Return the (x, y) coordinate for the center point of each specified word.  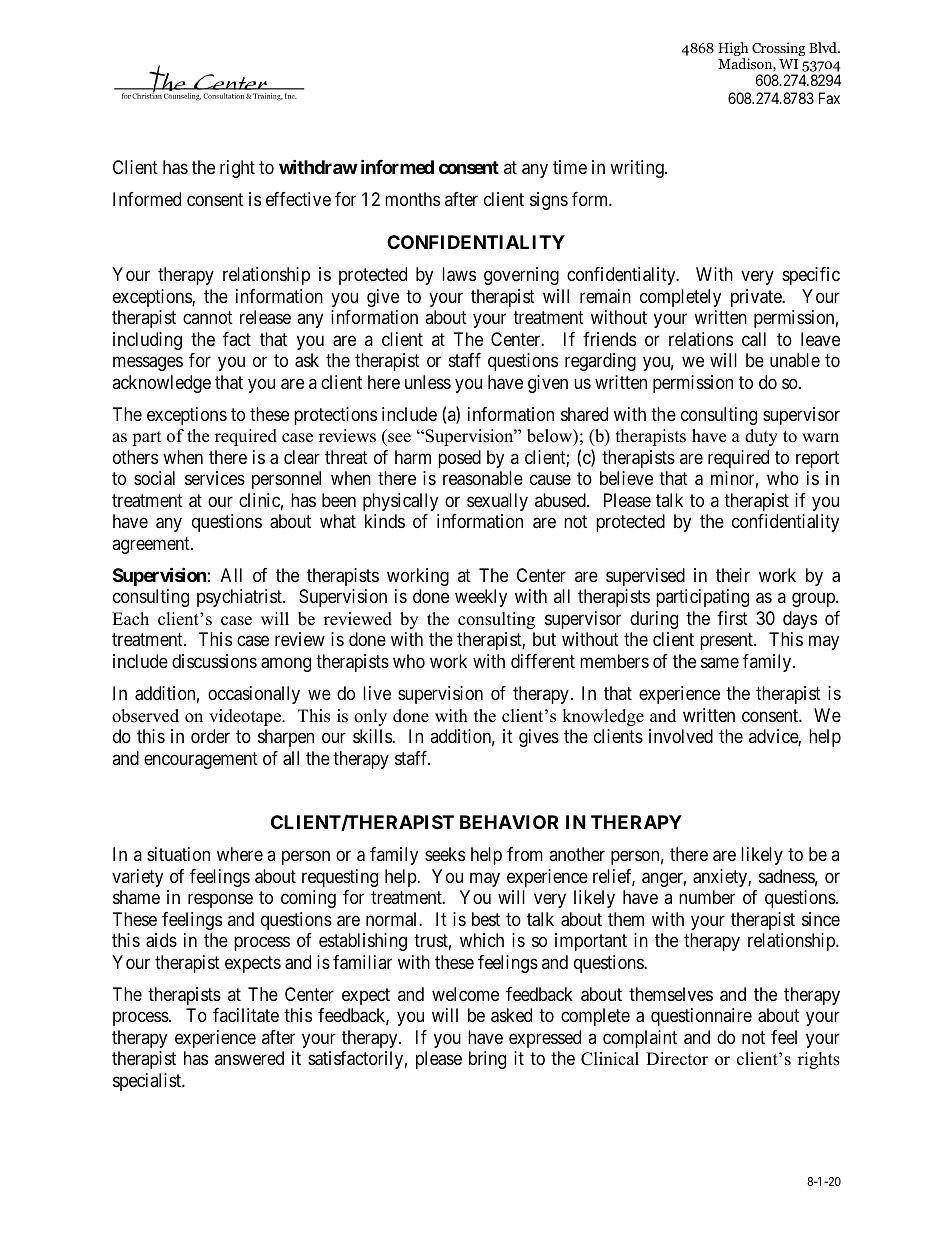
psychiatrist (240, 598)
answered (249, 1058)
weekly (481, 598)
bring (487, 1060)
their (733, 575)
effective (298, 199)
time (570, 167)
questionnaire (701, 1017)
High (733, 50)
